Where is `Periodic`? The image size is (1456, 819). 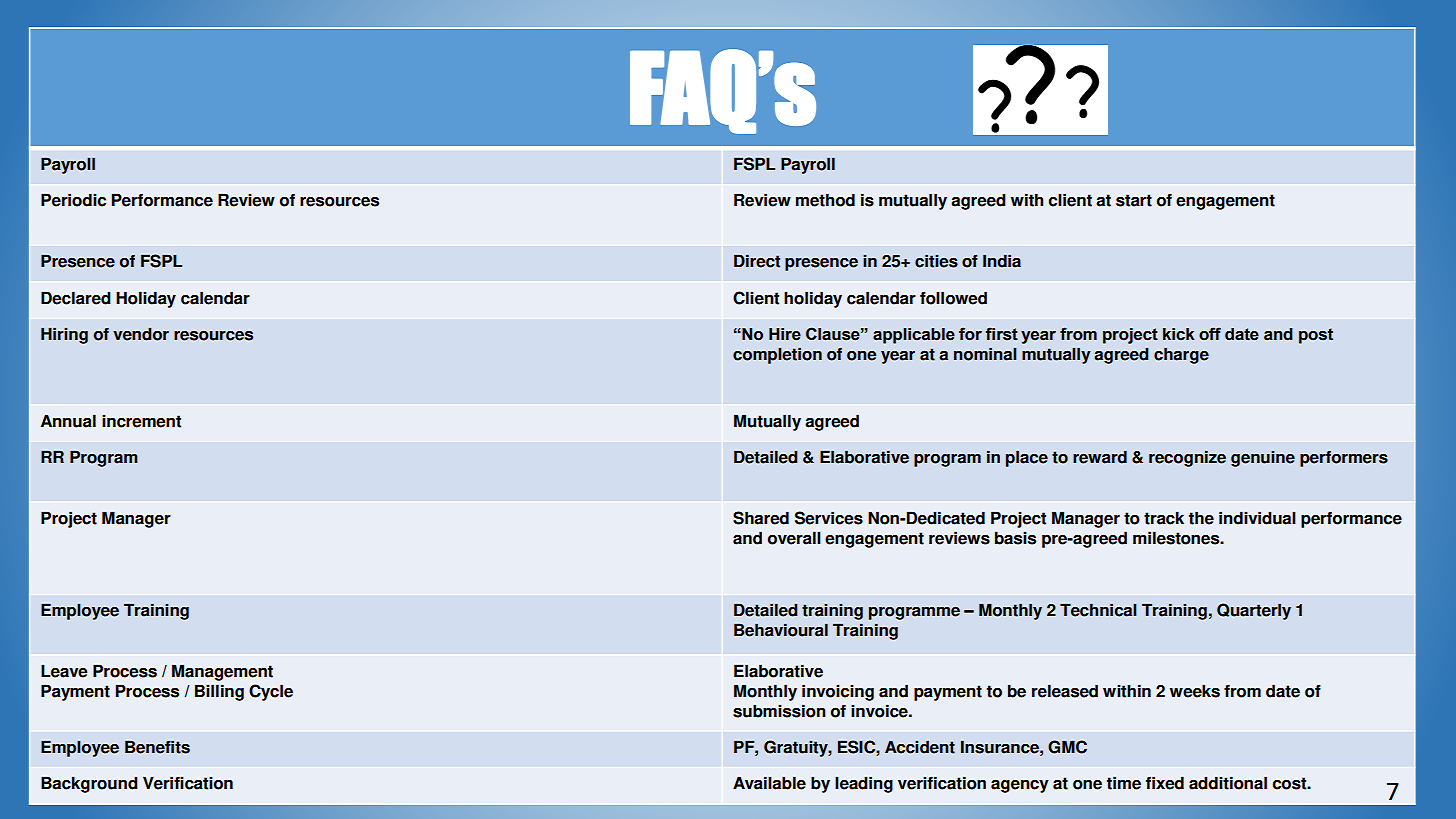 Periodic is located at coordinates (73, 200).
